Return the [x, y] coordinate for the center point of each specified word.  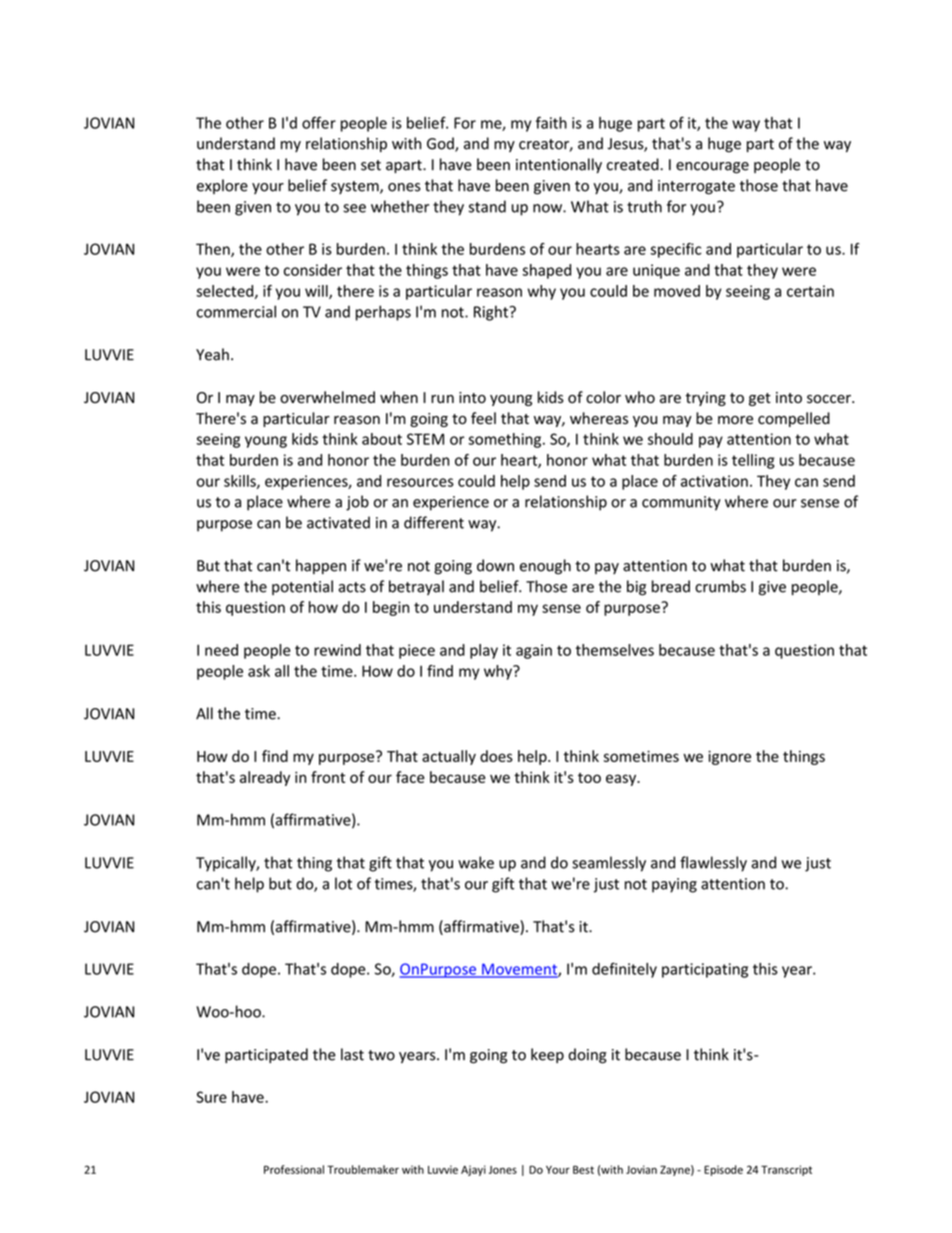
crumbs [720, 586]
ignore [729, 757]
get [760, 399]
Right [492, 313]
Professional [294, 1169]
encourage [712, 168]
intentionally [559, 165]
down [495, 565]
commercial [236, 311]
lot [343, 883]
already [265, 778]
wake [476, 862]
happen [321, 566]
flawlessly [713, 864]
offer [319, 122]
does [496, 756]
